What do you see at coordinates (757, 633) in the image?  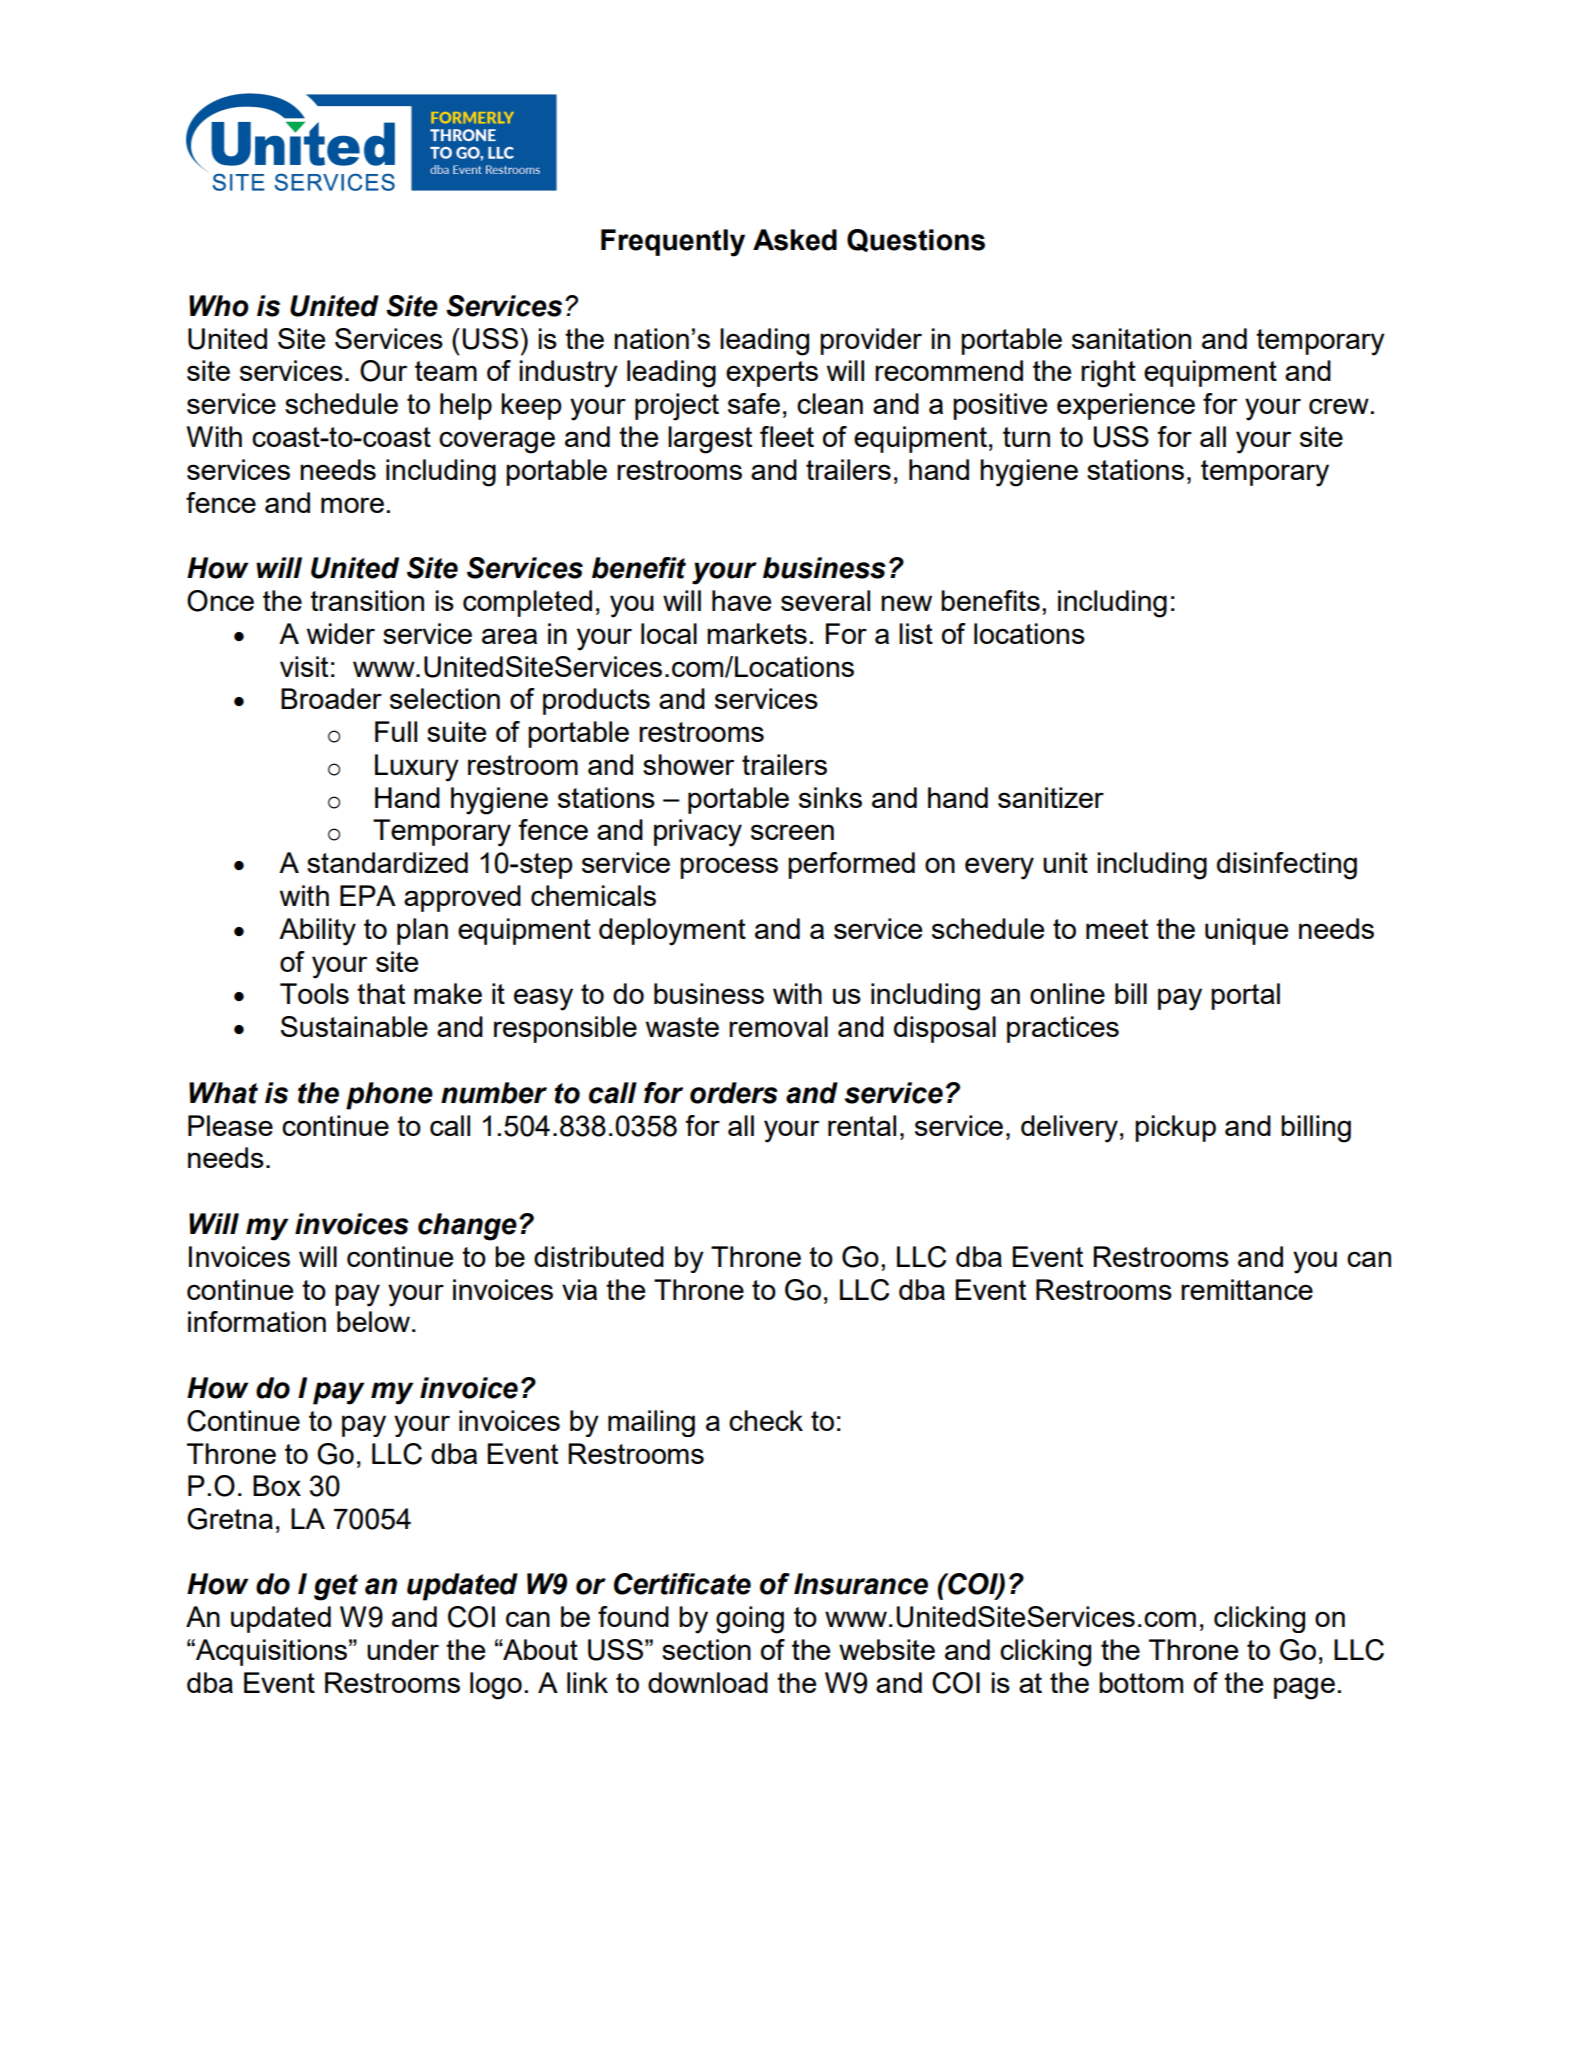 I see `markets` at bounding box center [757, 633].
